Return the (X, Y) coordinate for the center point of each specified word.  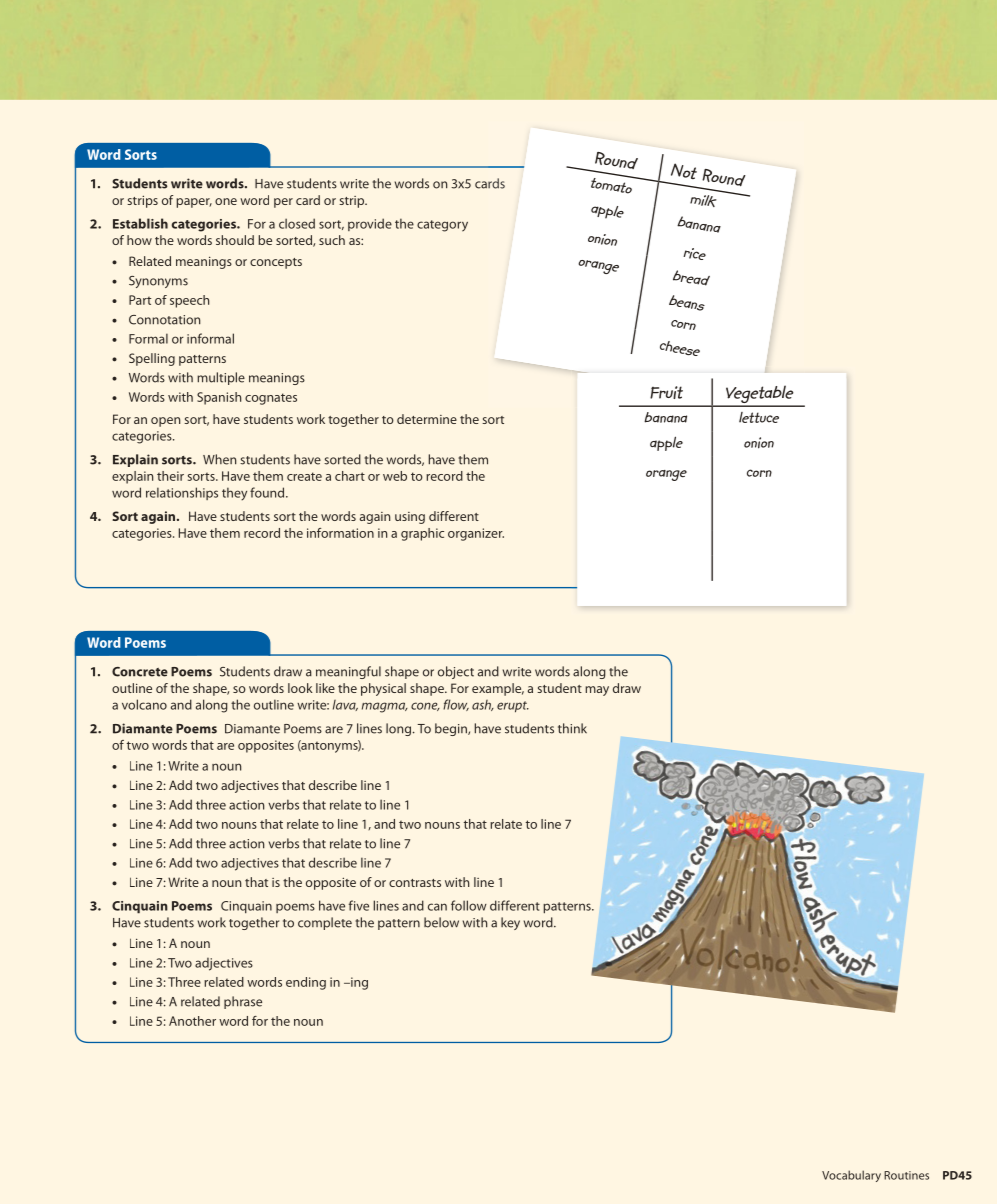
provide (370, 224)
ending (306, 983)
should (235, 240)
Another (192, 1021)
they (234, 494)
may (597, 691)
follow (469, 905)
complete (325, 923)
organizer (476, 534)
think (572, 728)
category (442, 226)
